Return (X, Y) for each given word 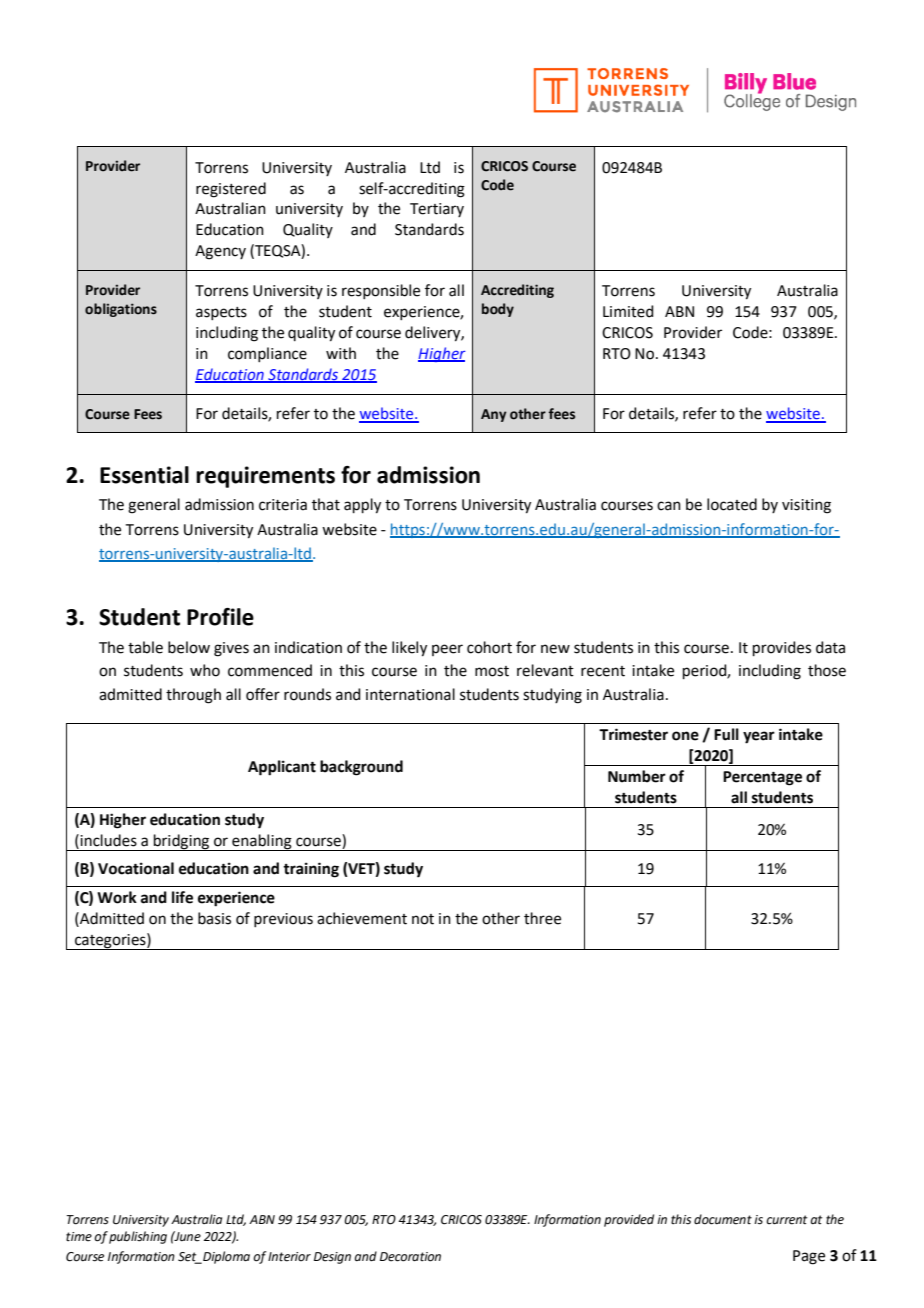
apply (362, 506)
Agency (220, 252)
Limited (628, 311)
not (423, 919)
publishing (138, 1237)
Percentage (762, 778)
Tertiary (437, 210)
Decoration (410, 1257)
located (732, 504)
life (182, 897)
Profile (220, 617)
